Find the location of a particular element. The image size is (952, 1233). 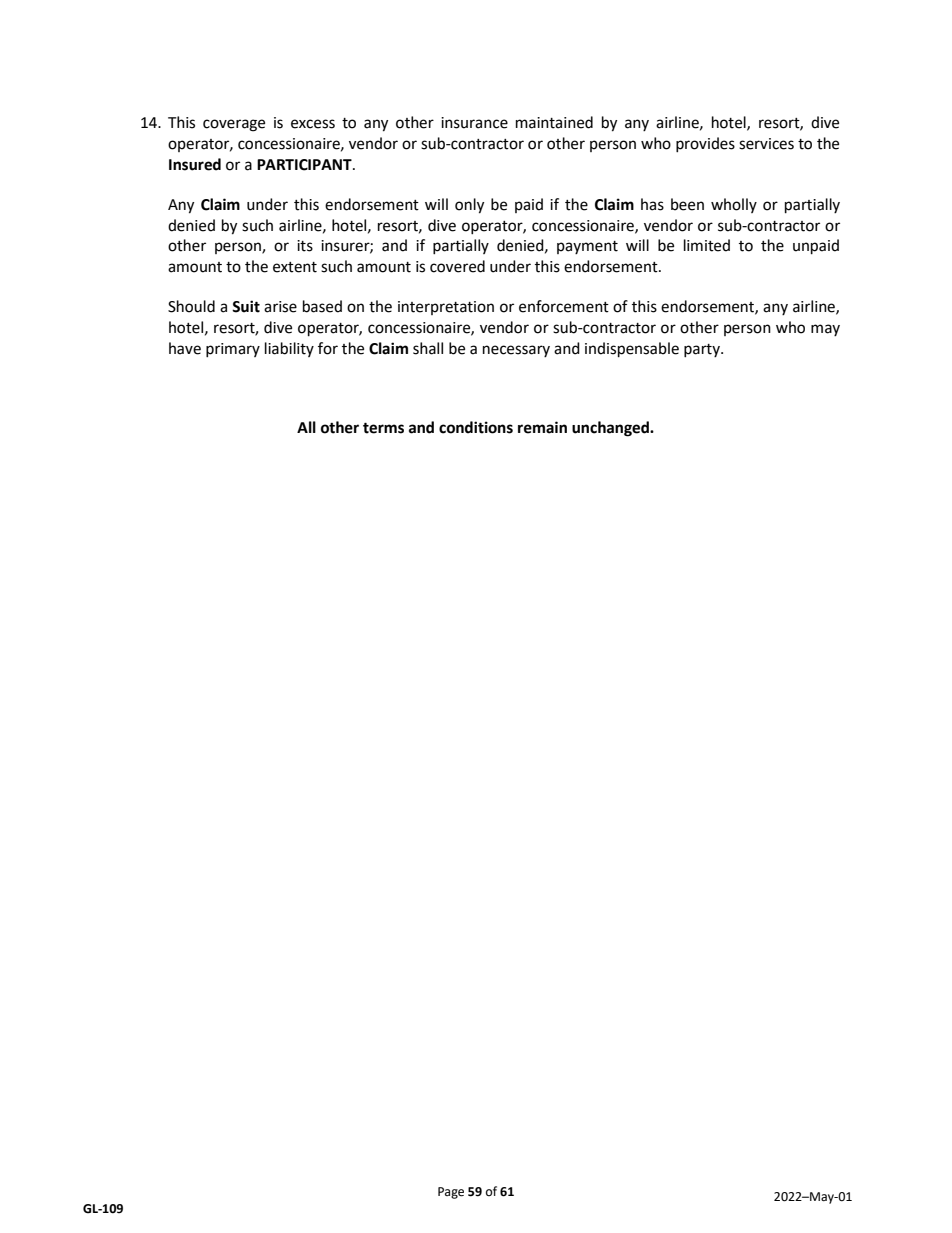

shall is located at coordinates (428, 348).
